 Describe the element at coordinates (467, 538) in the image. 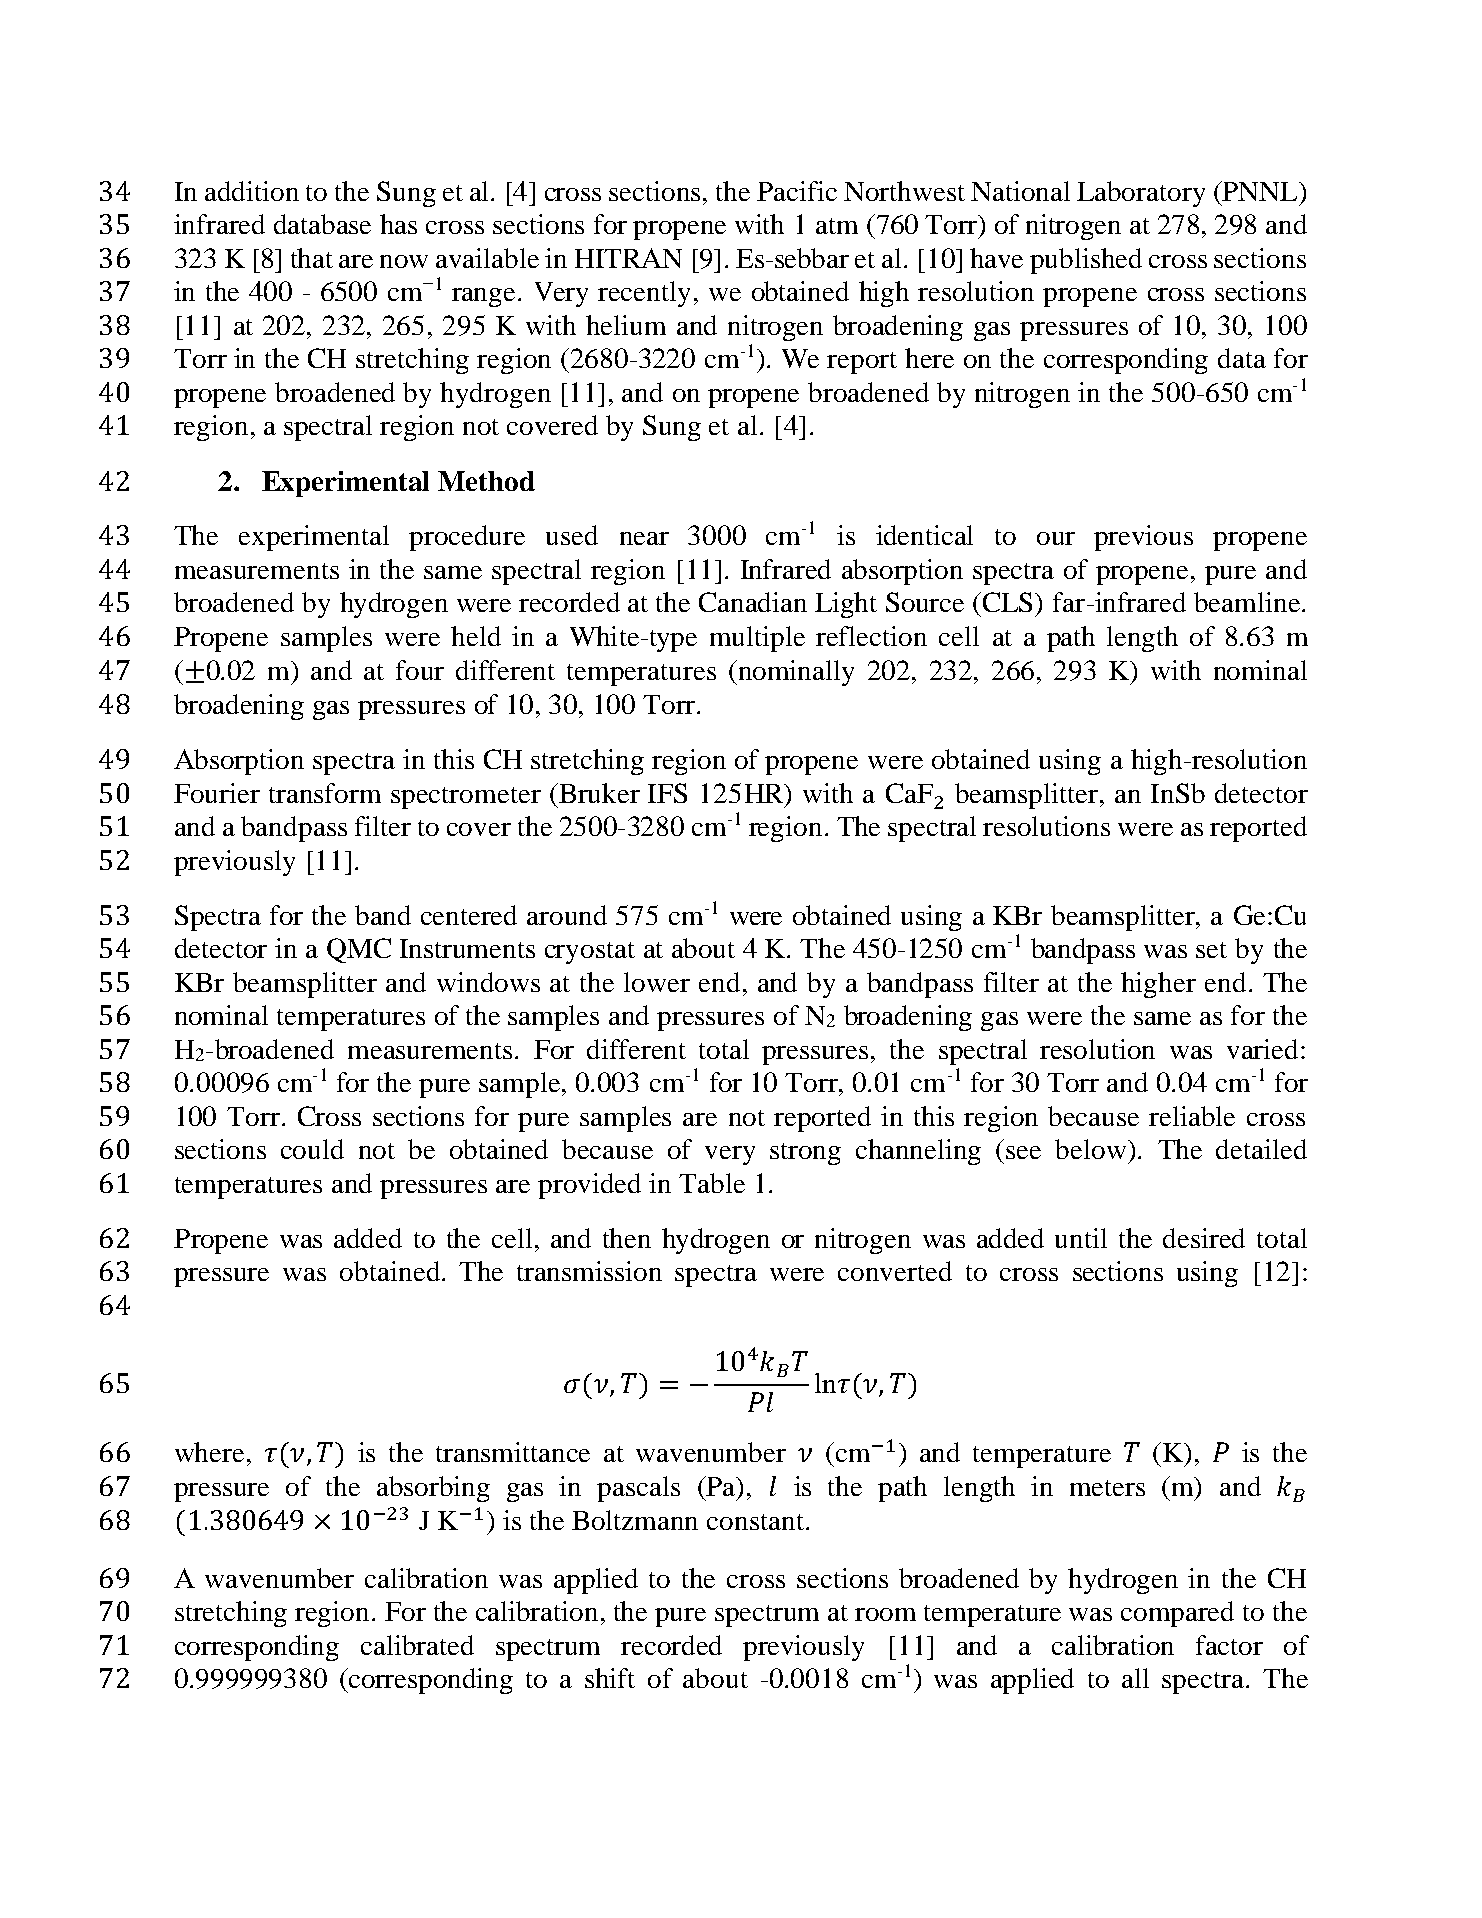

I see `procedure` at that location.
